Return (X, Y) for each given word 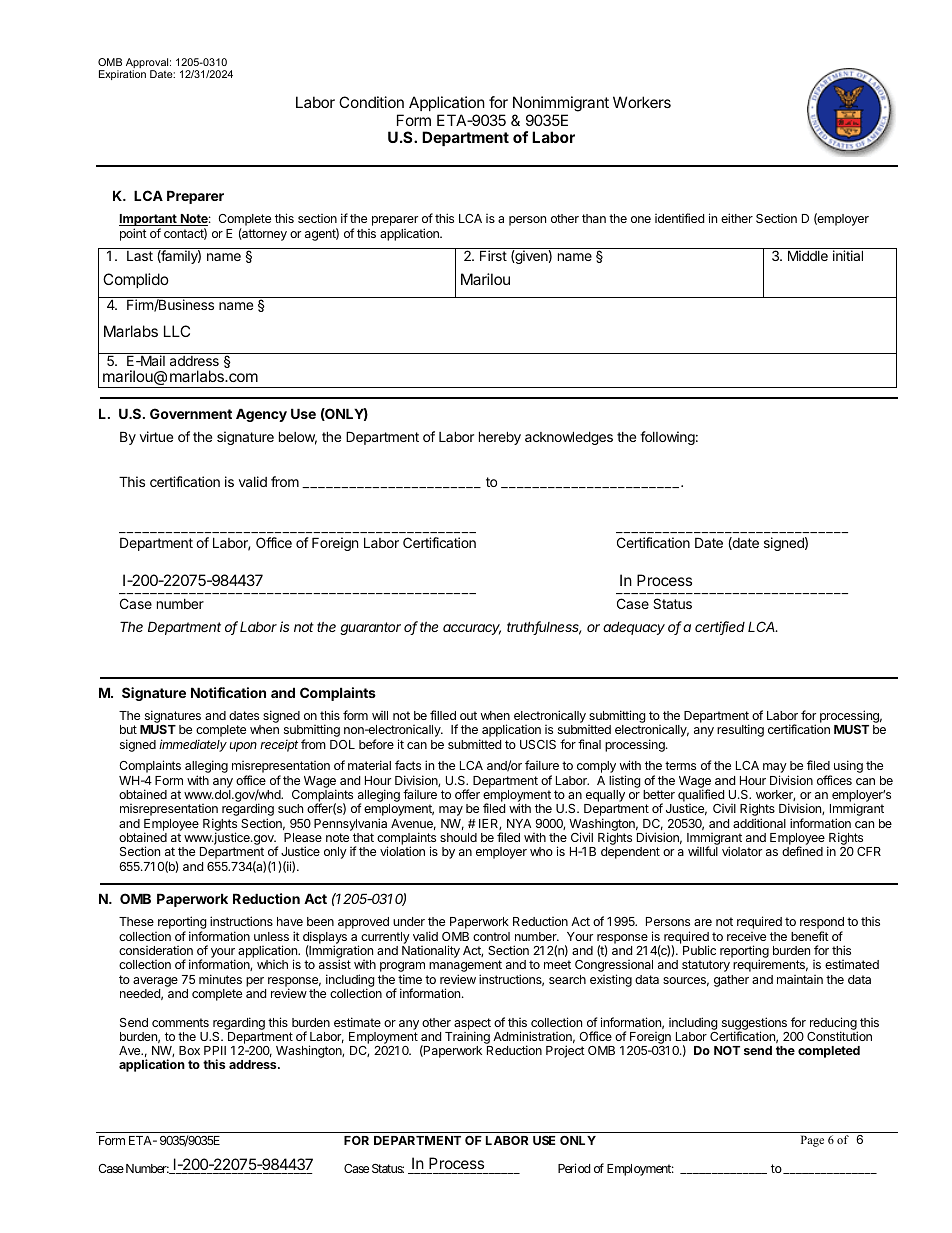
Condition (371, 102)
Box (189, 1050)
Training (468, 1039)
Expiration (122, 75)
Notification (228, 692)
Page (812, 1141)
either (737, 218)
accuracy (472, 629)
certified (720, 628)
